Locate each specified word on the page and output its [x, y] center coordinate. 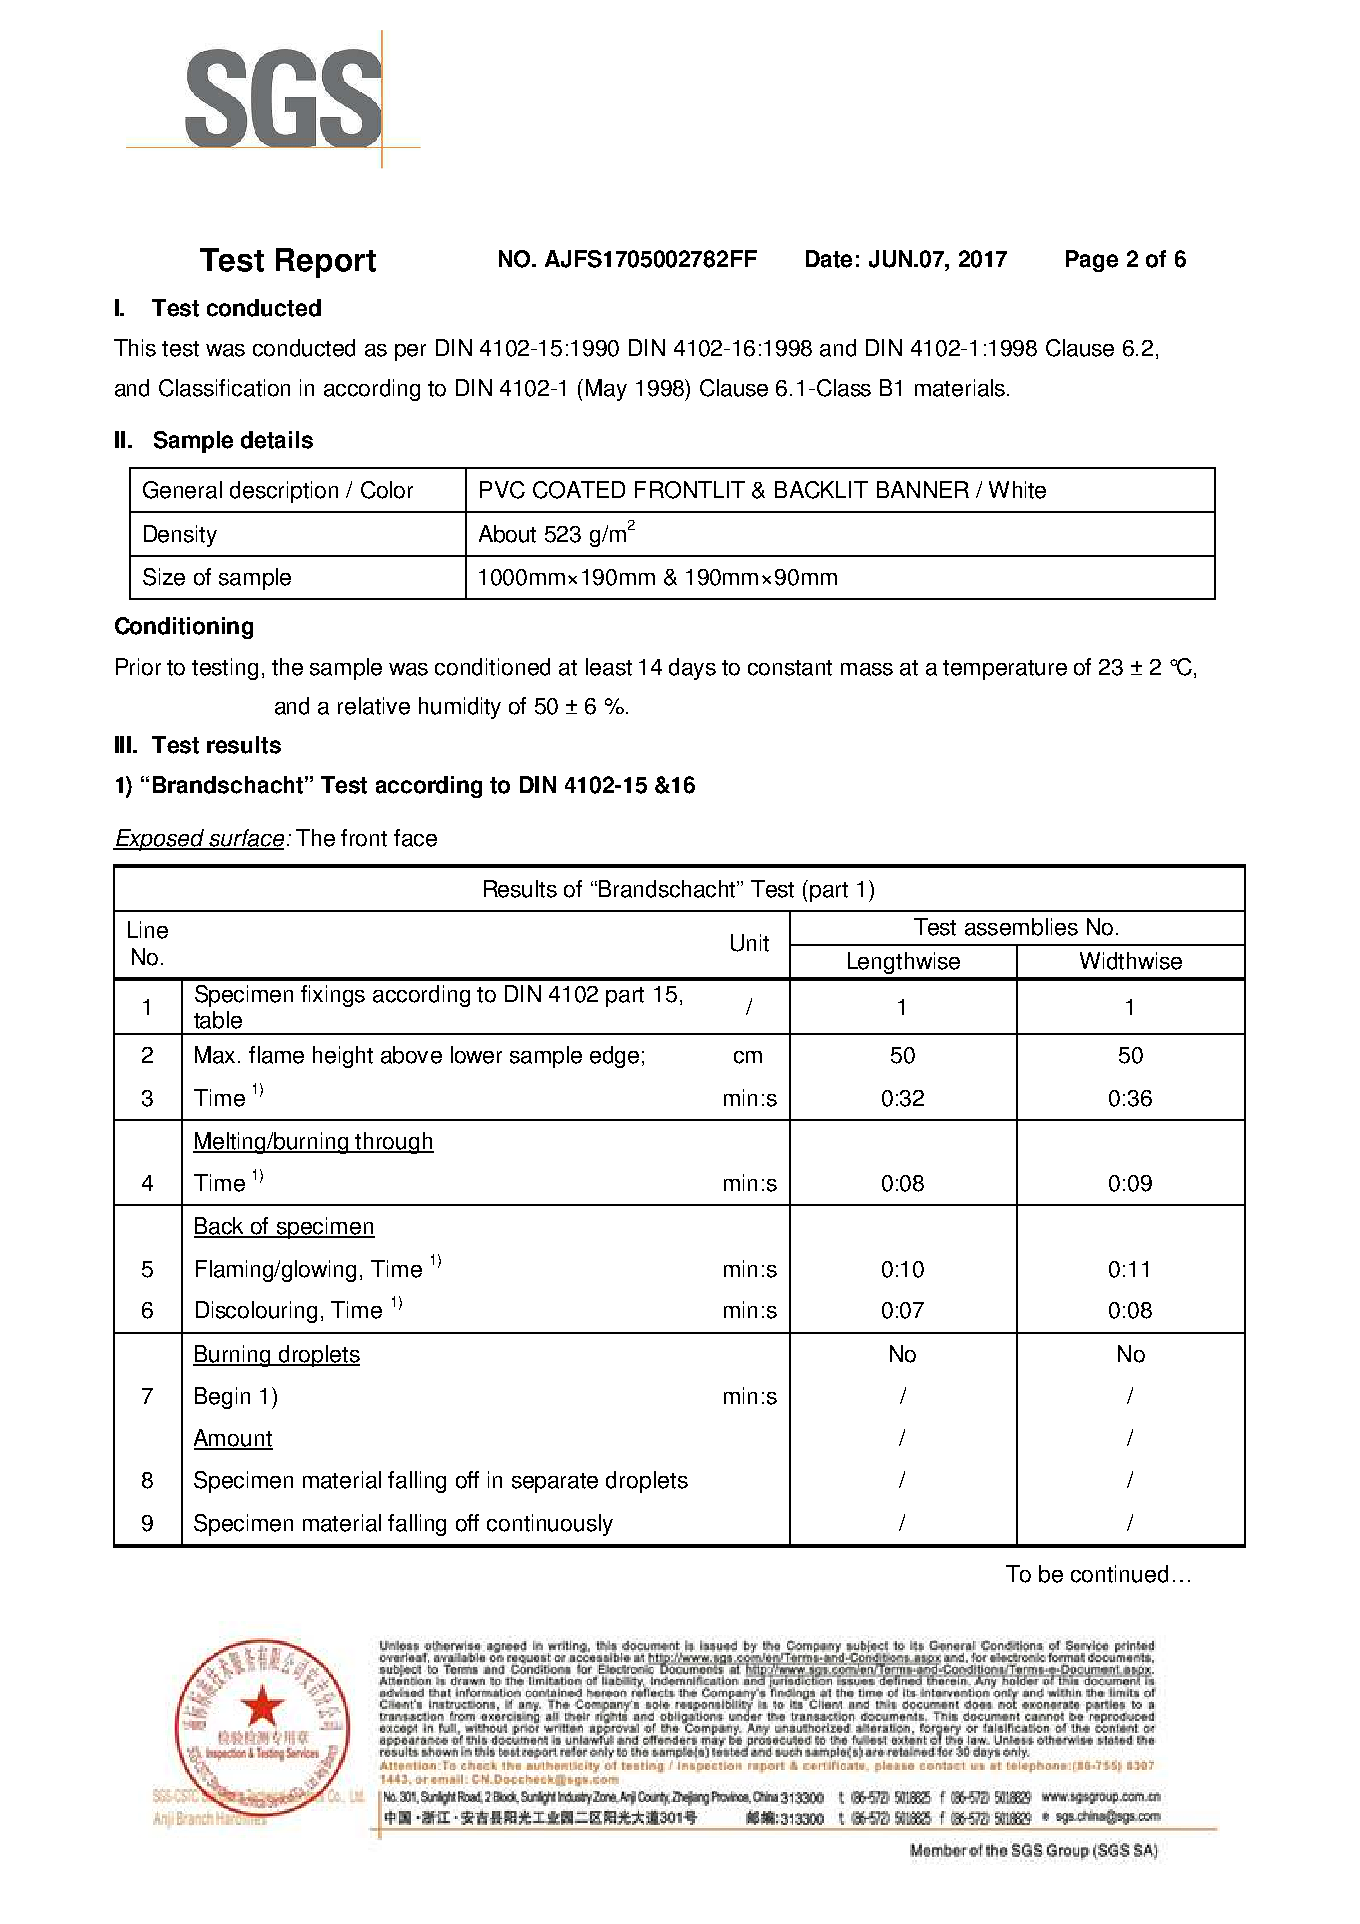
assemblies [1021, 927]
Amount [233, 1439]
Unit [750, 943]
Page [1092, 261]
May [606, 390]
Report [326, 263]
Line [148, 930]
